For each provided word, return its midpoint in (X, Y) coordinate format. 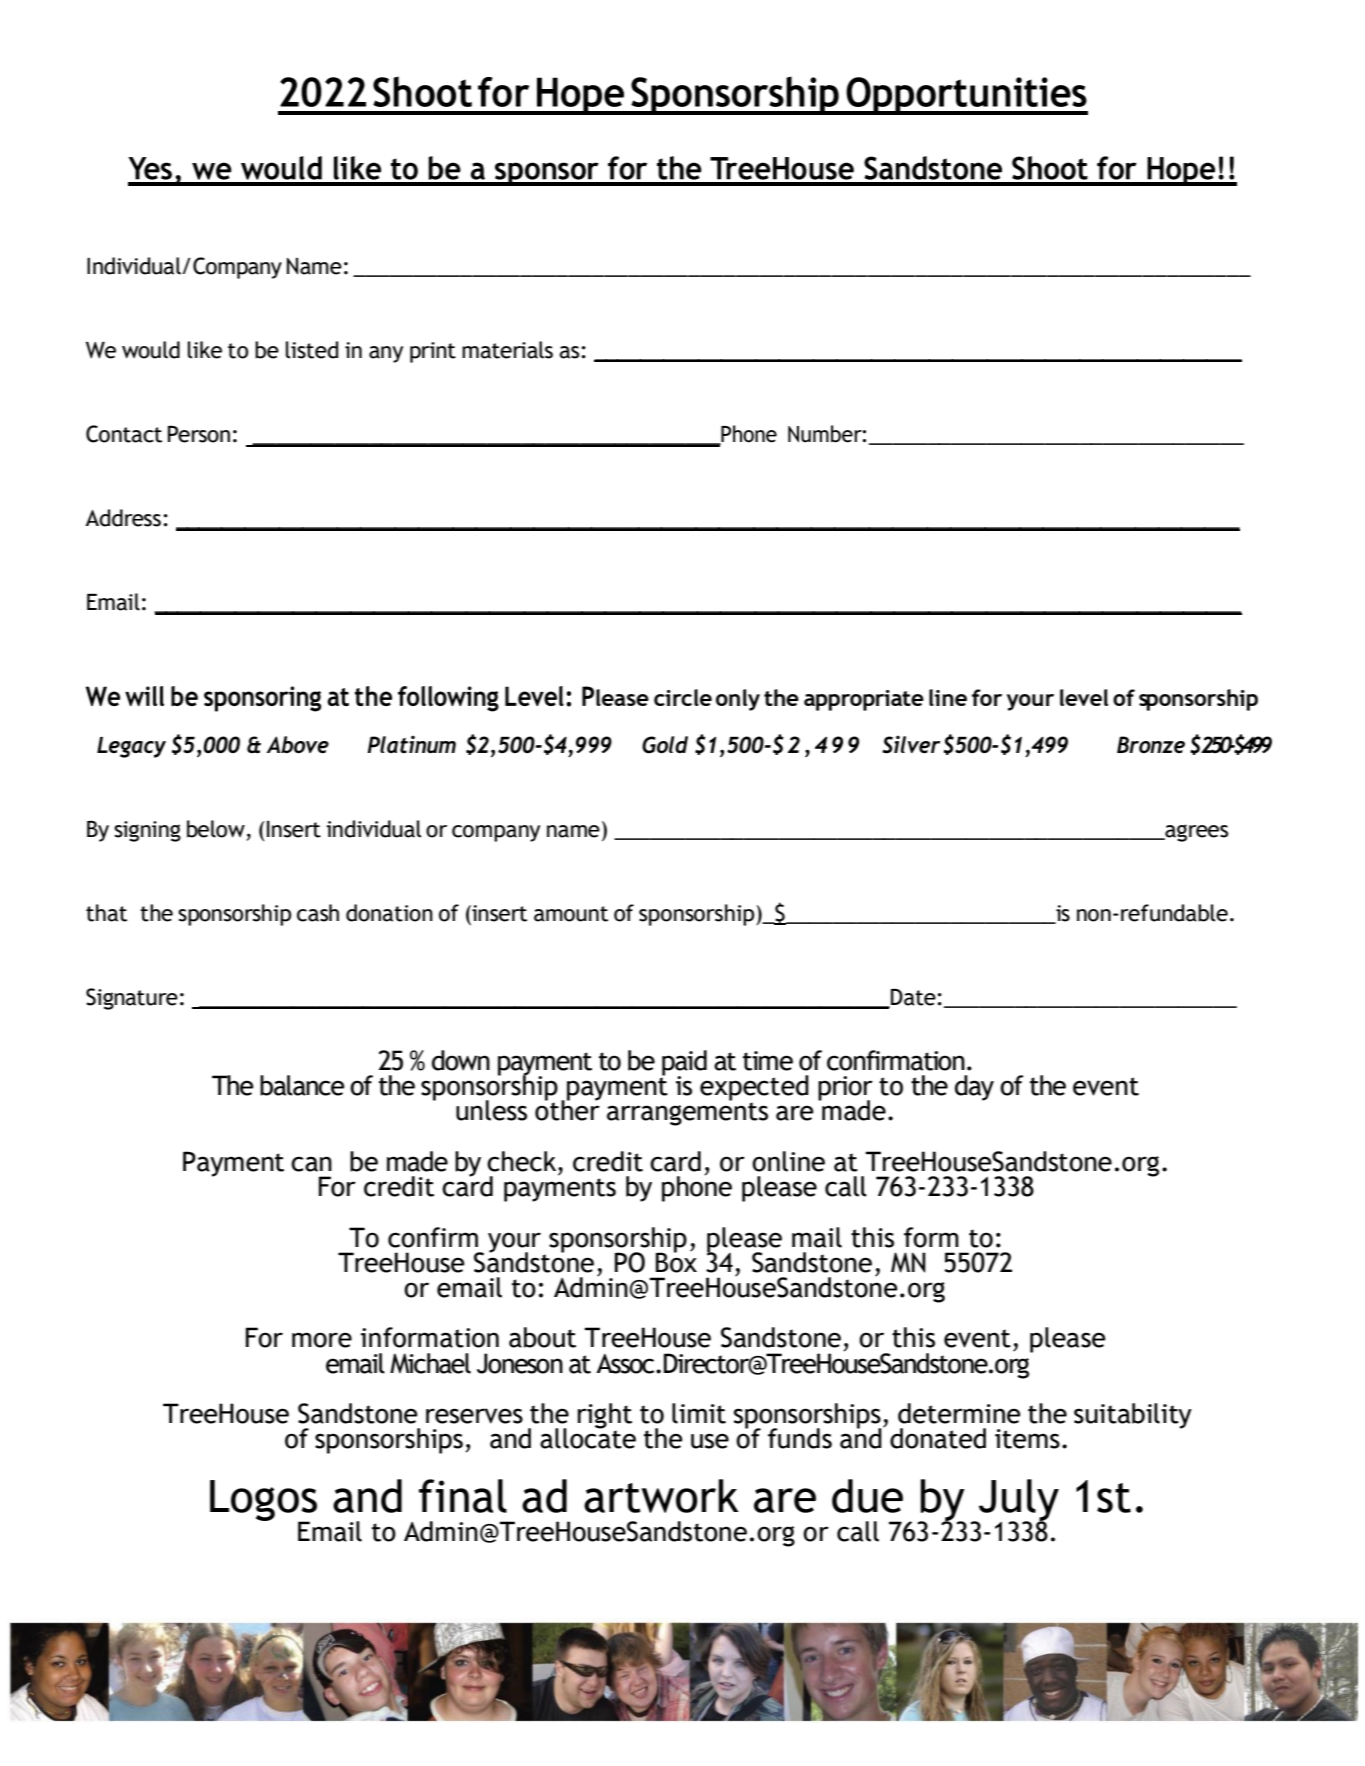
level (1084, 697)
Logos (263, 1501)
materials (507, 350)
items (1027, 1439)
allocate (588, 1437)
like (205, 350)
